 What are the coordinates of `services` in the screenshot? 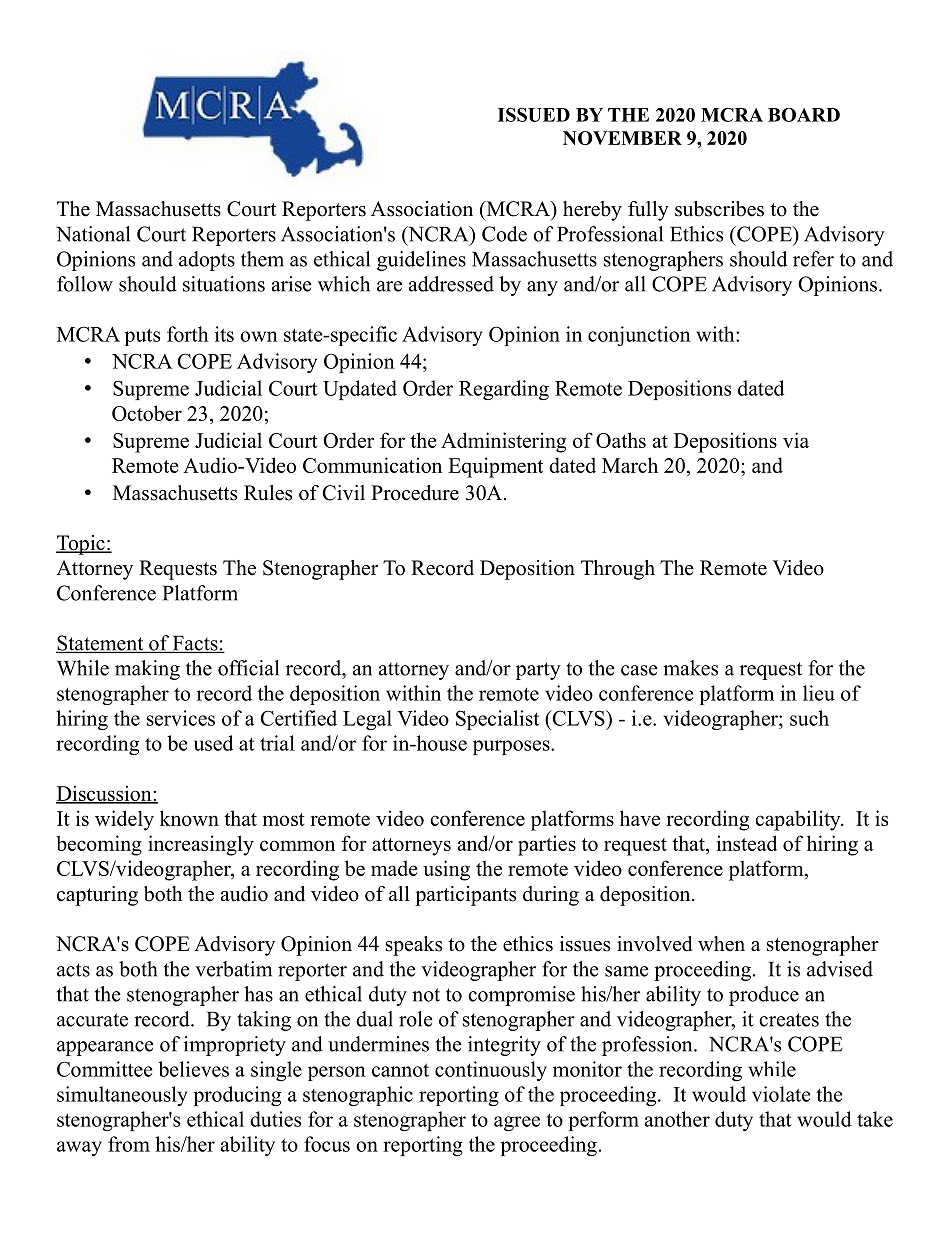 It's located at (181, 718).
